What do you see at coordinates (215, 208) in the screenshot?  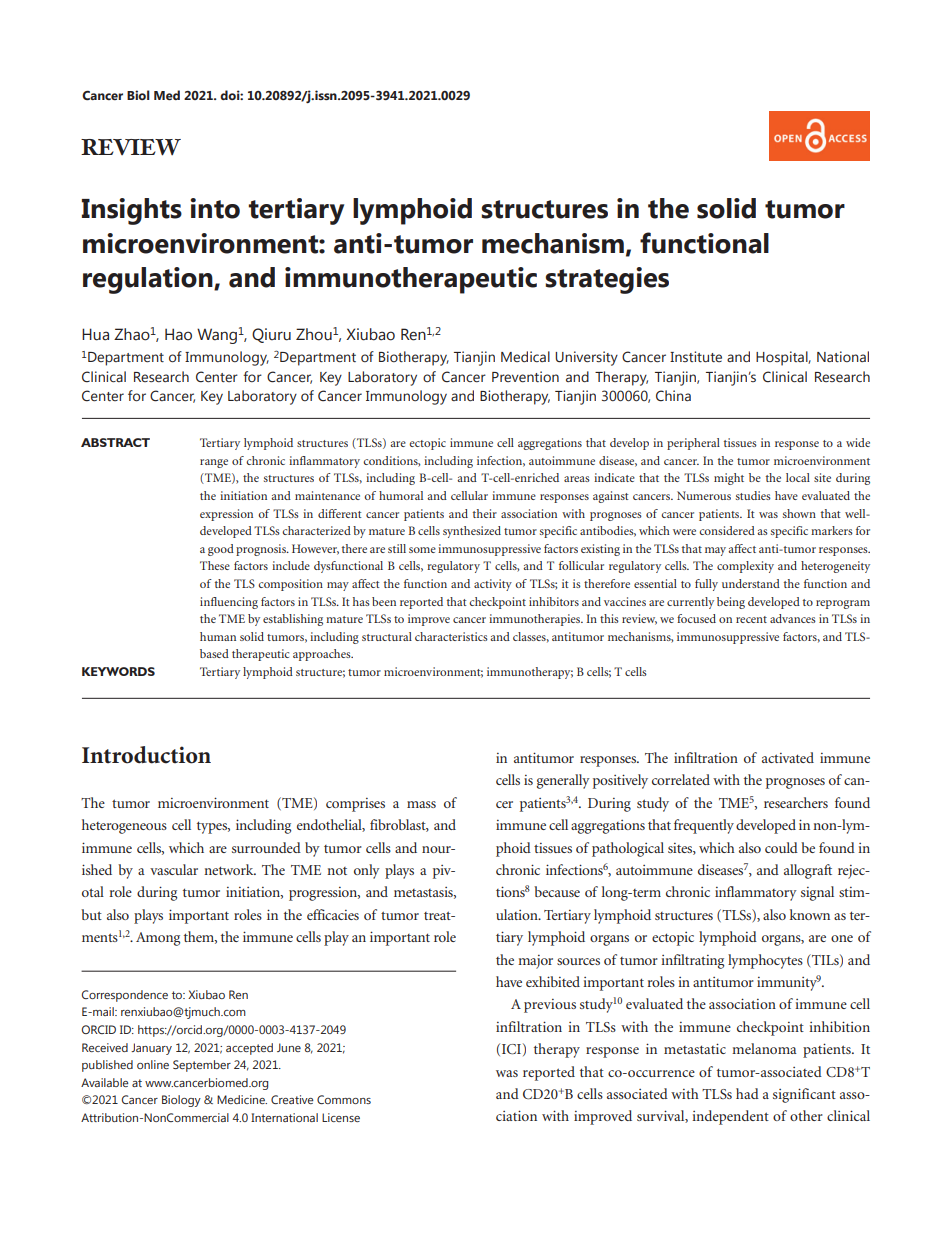 I see `into` at bounding box center [215, 208].
